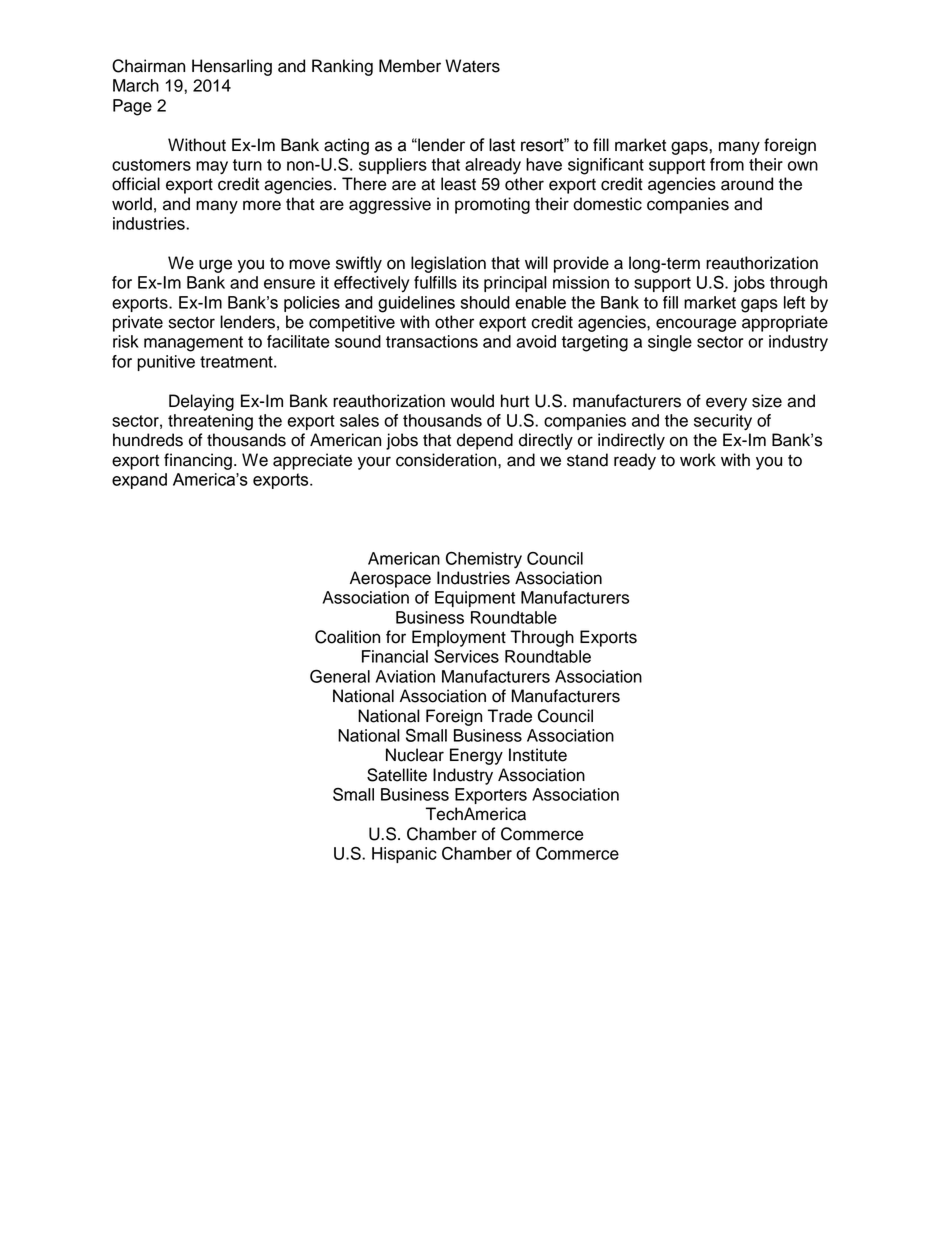 The width and height of the document is (952, 1233). Describe the element at coordinates (698, 460) in the document. I see `work` at that location.
